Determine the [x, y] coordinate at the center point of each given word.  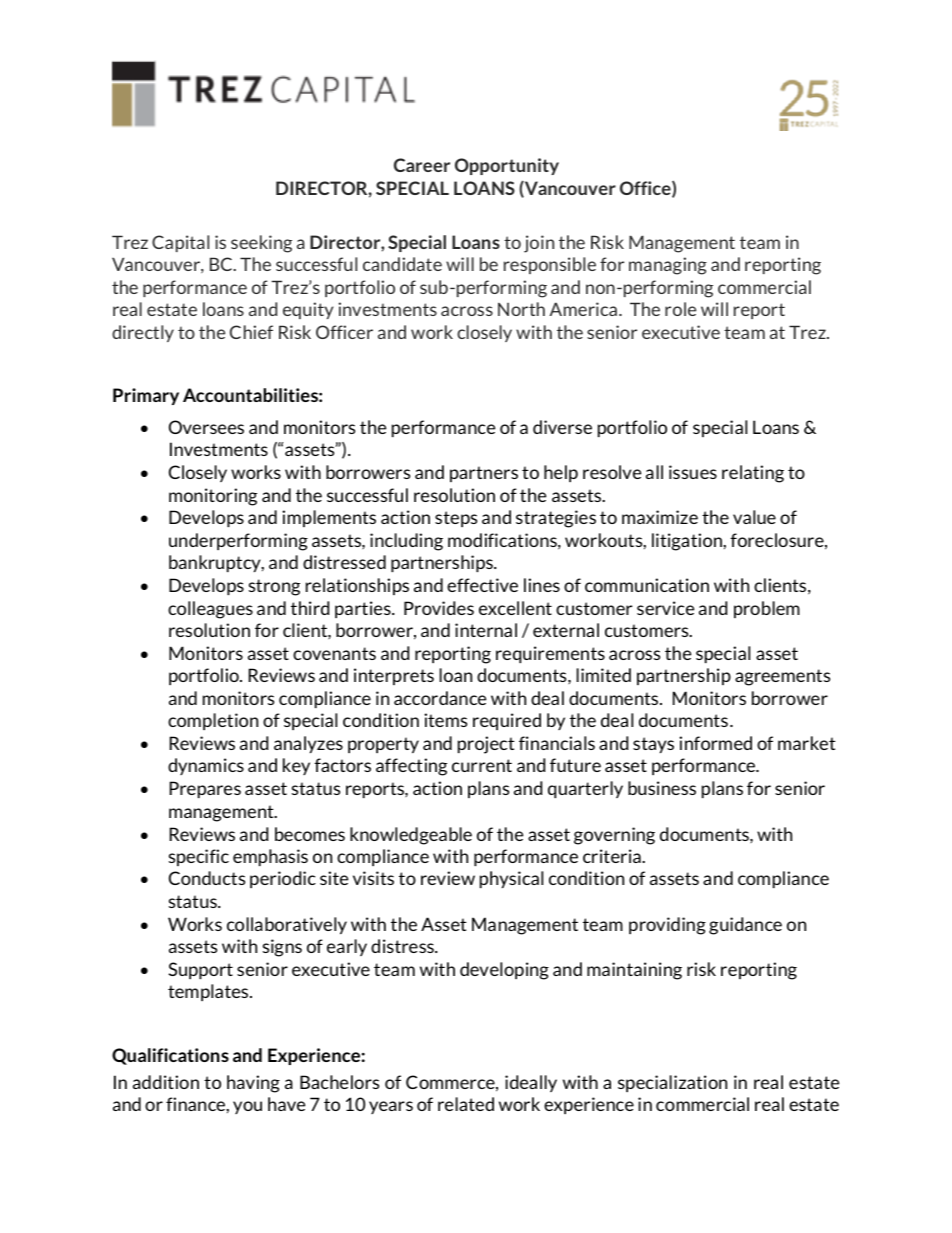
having [253, 1084]
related [466, 1104]
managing [668, 266]
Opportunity [507, 166]
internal [486, 630]
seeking [261, 244]
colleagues [210, 610]
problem [767, 609]
